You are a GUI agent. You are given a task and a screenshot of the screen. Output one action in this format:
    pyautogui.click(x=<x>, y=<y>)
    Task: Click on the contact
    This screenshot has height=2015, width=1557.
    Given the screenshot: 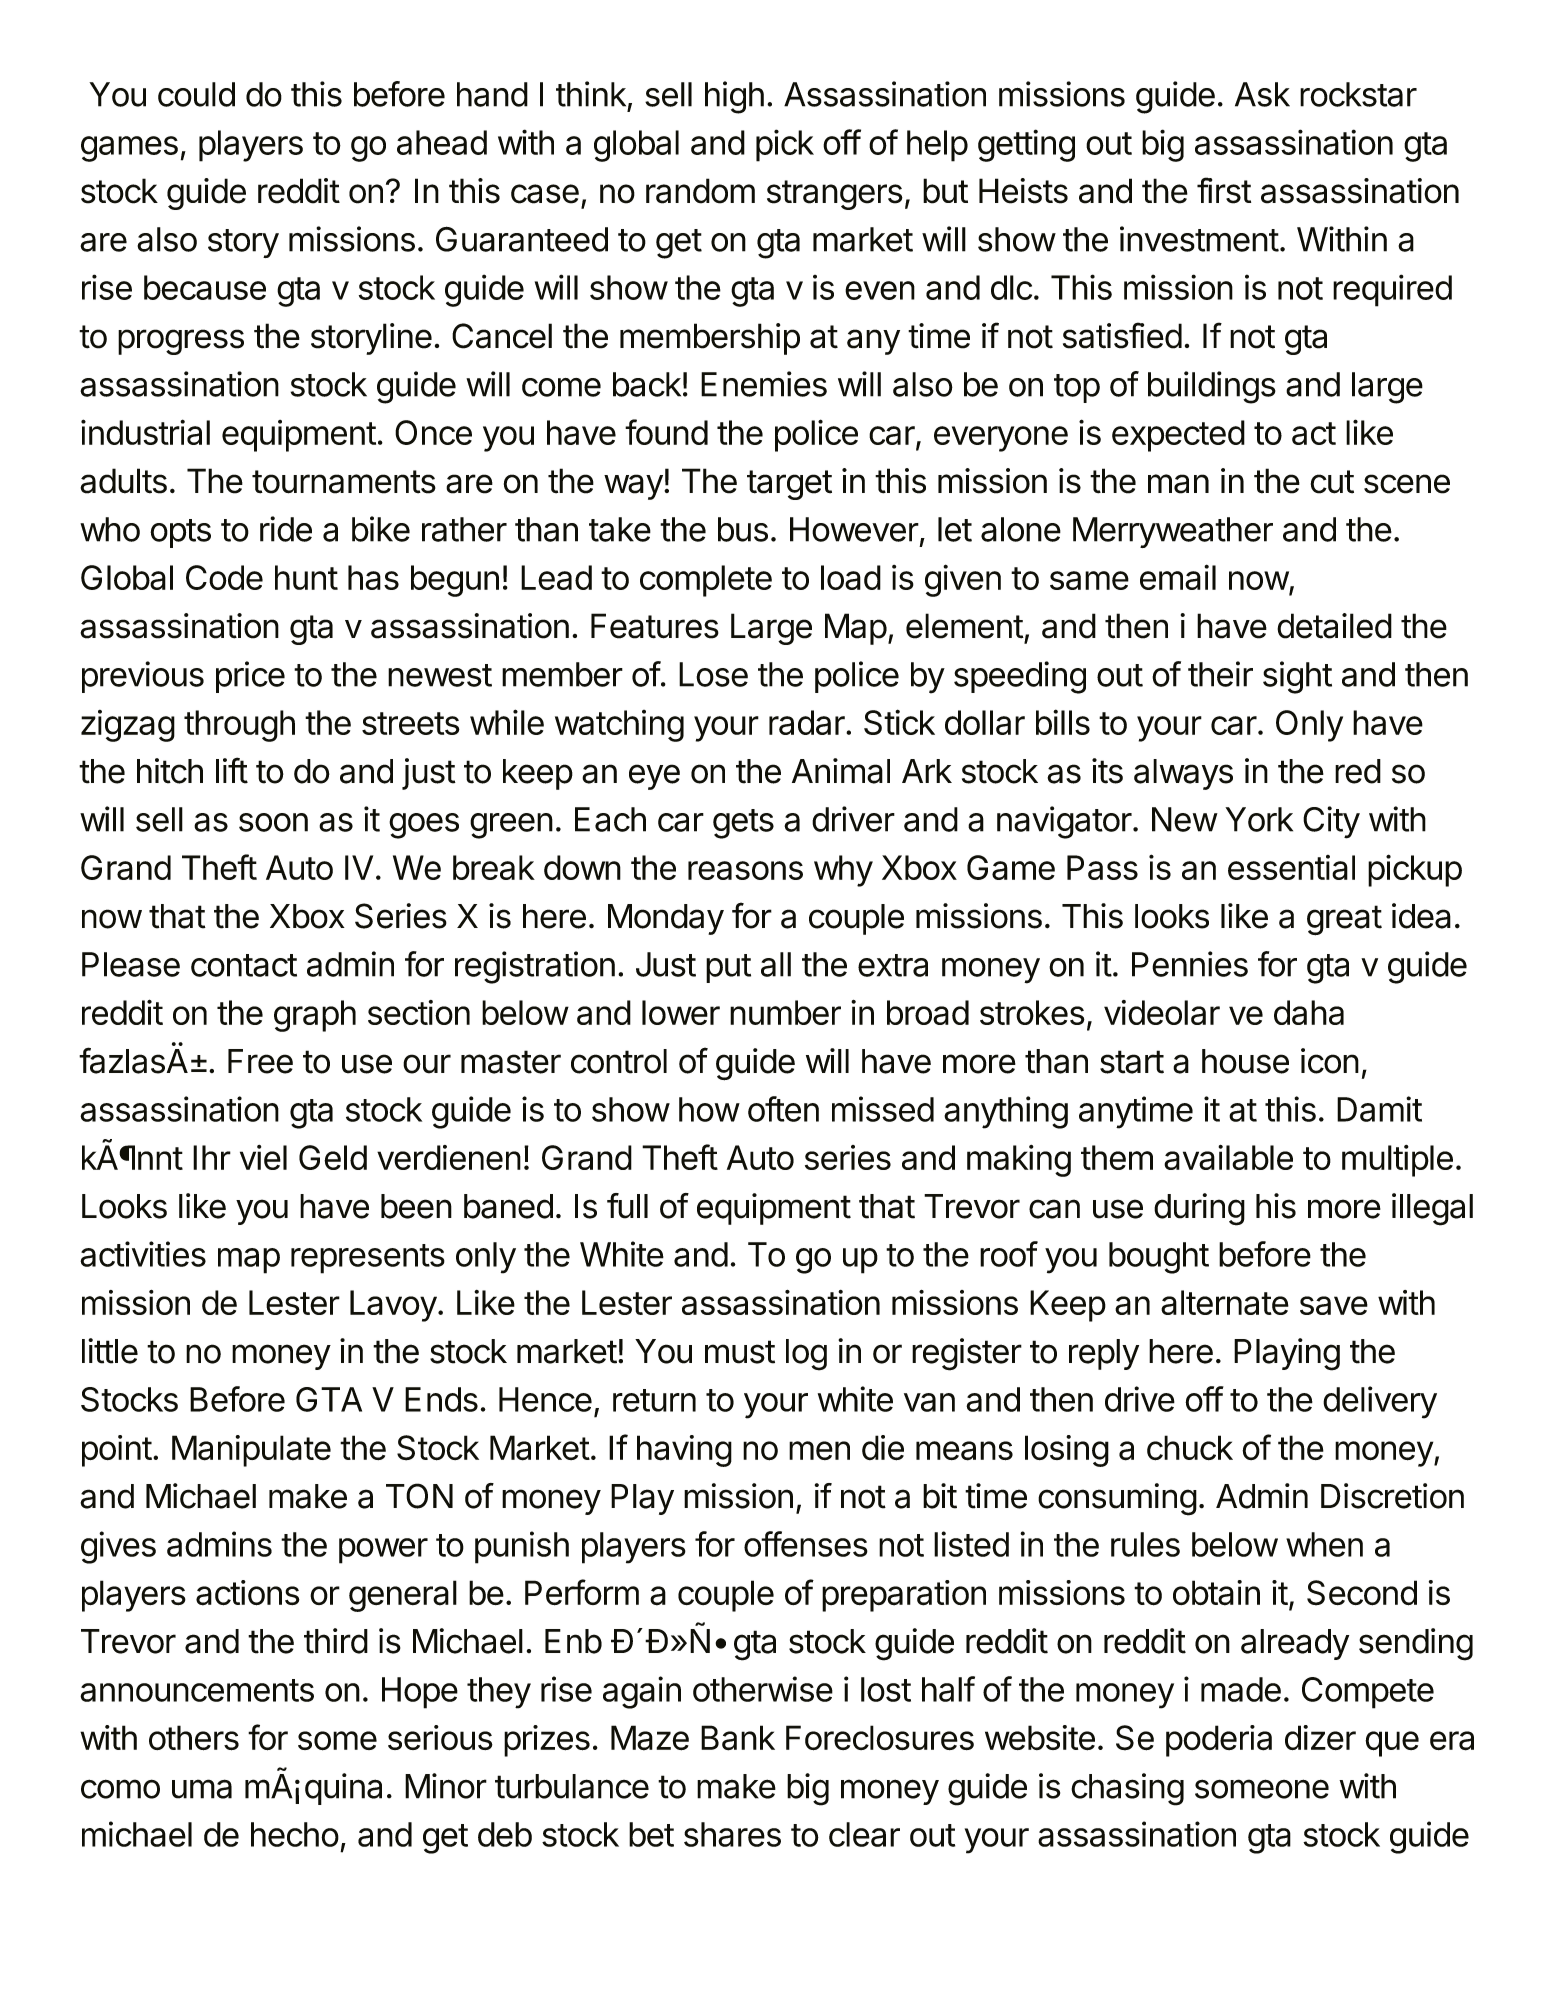 What is the action you would take?
    pyautogui.click(x=244, y=965)
